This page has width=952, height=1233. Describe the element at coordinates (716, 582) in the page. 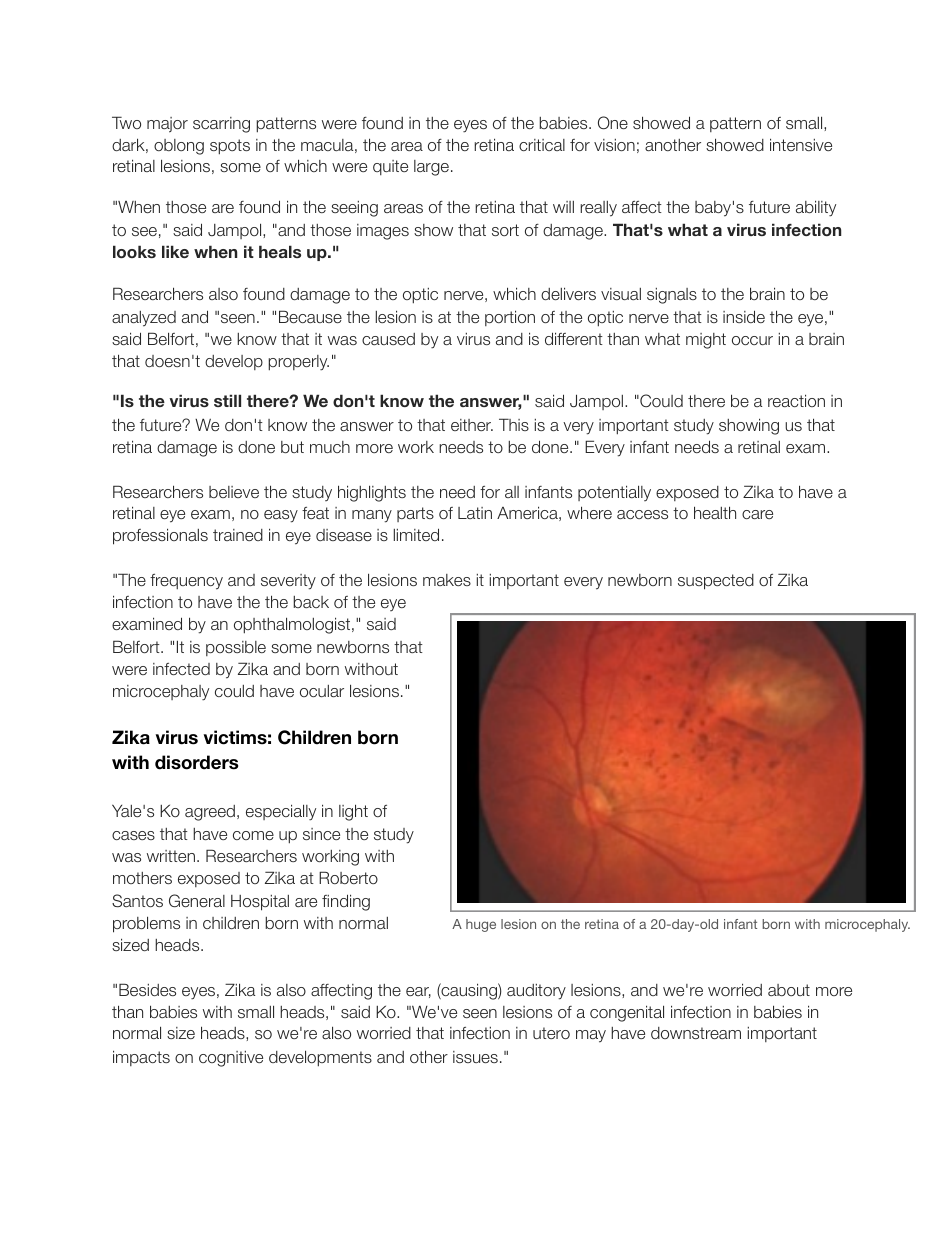

I see `suspected` at that location.
